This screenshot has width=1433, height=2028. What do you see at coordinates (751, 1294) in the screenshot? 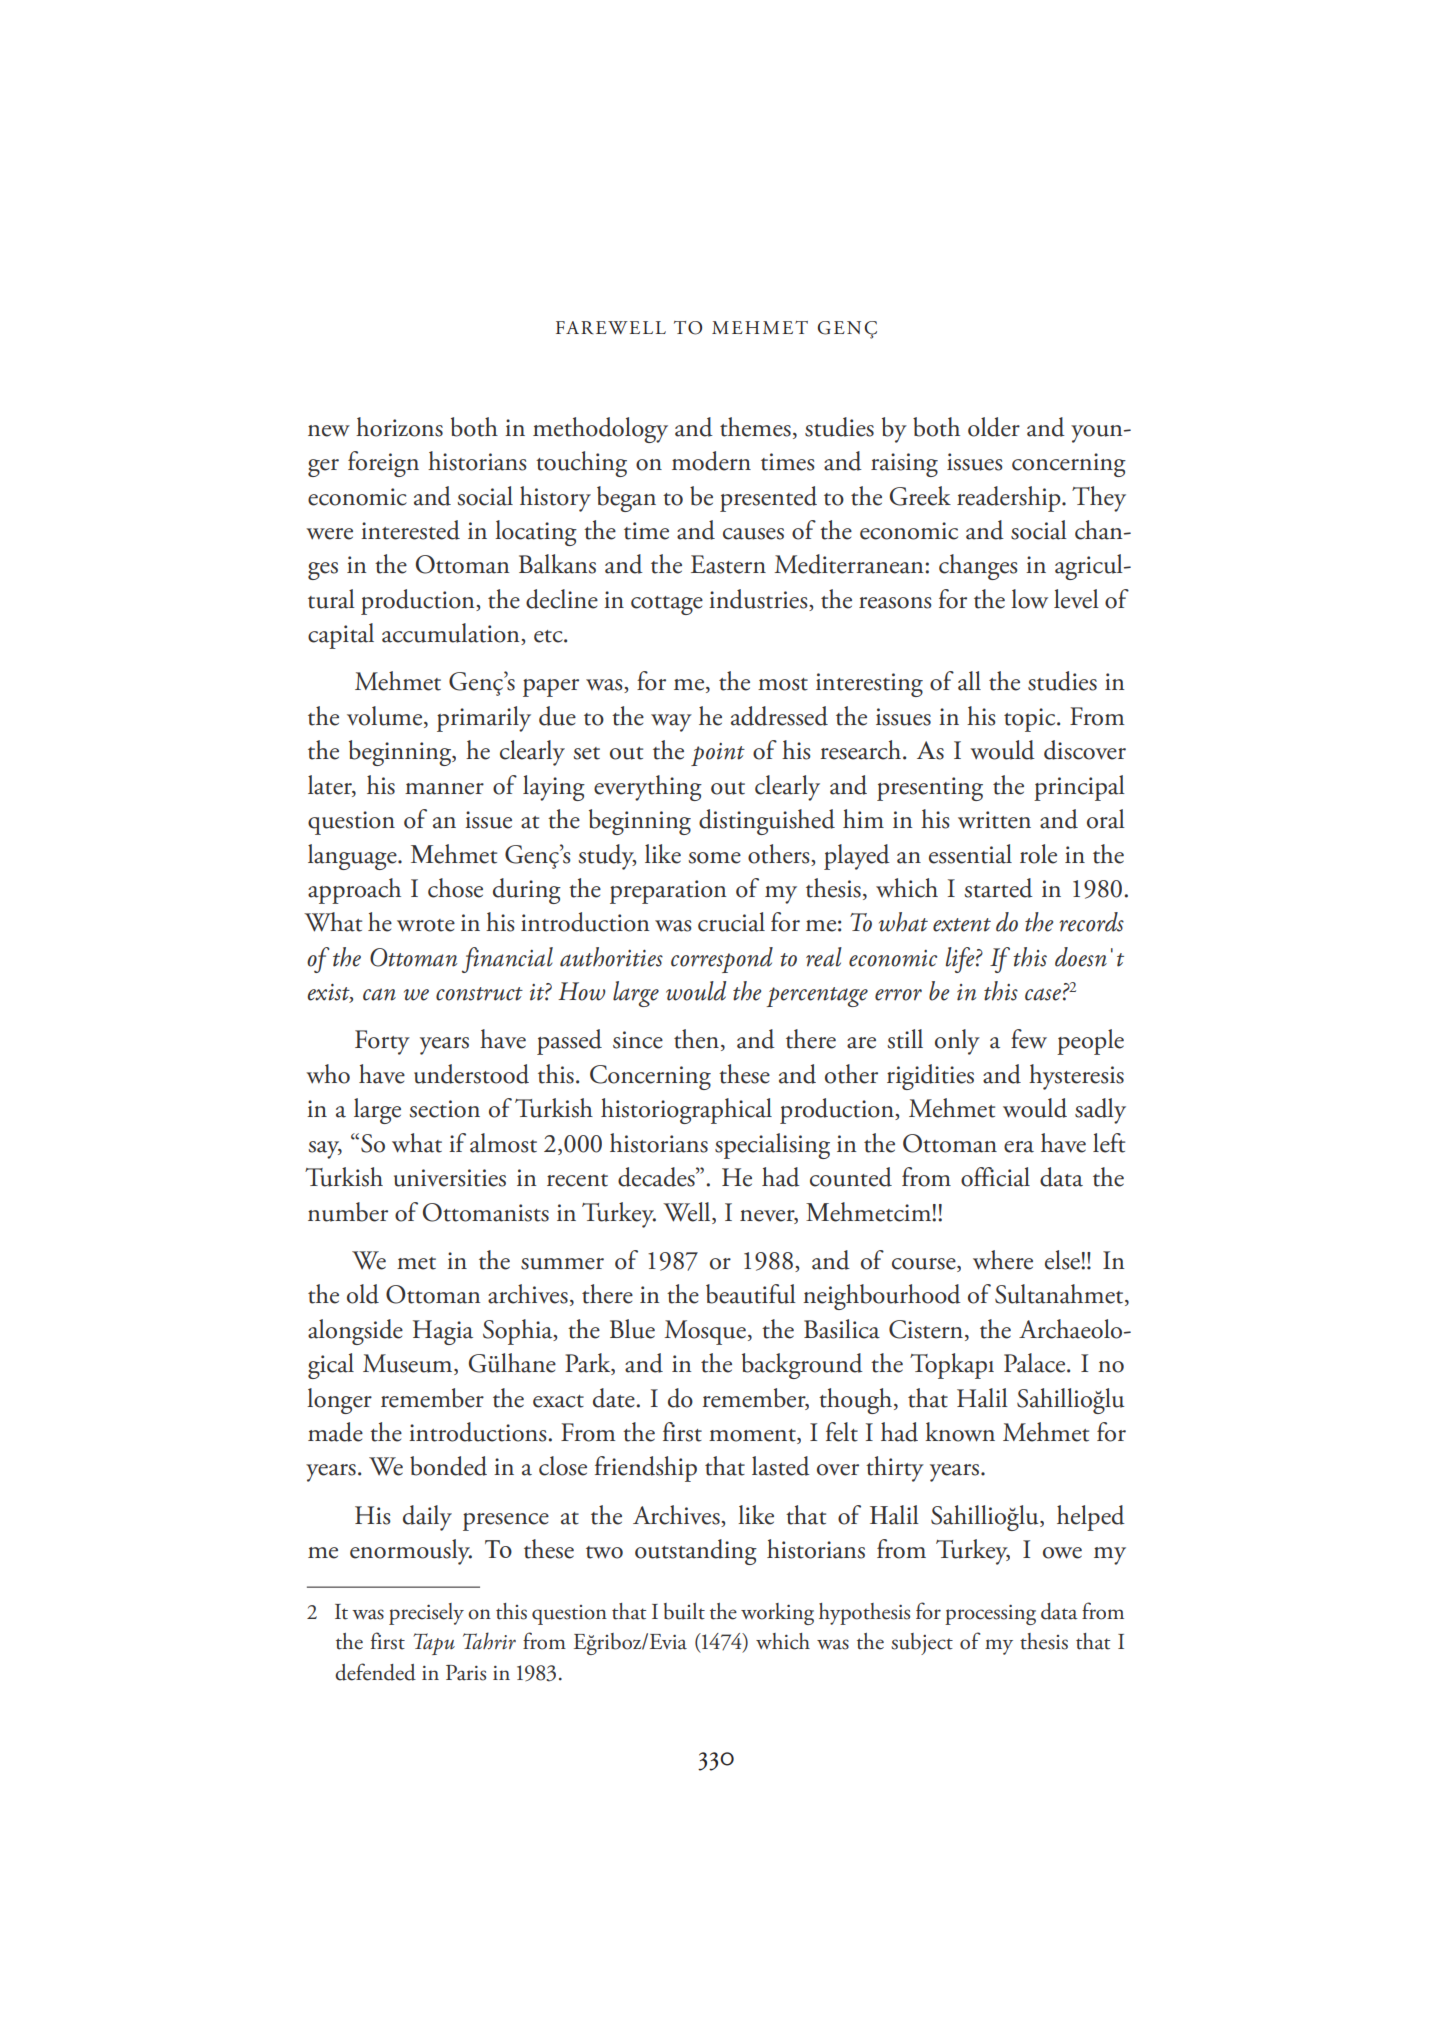
I see `beautiful` at bounding box center [751, 1294].
